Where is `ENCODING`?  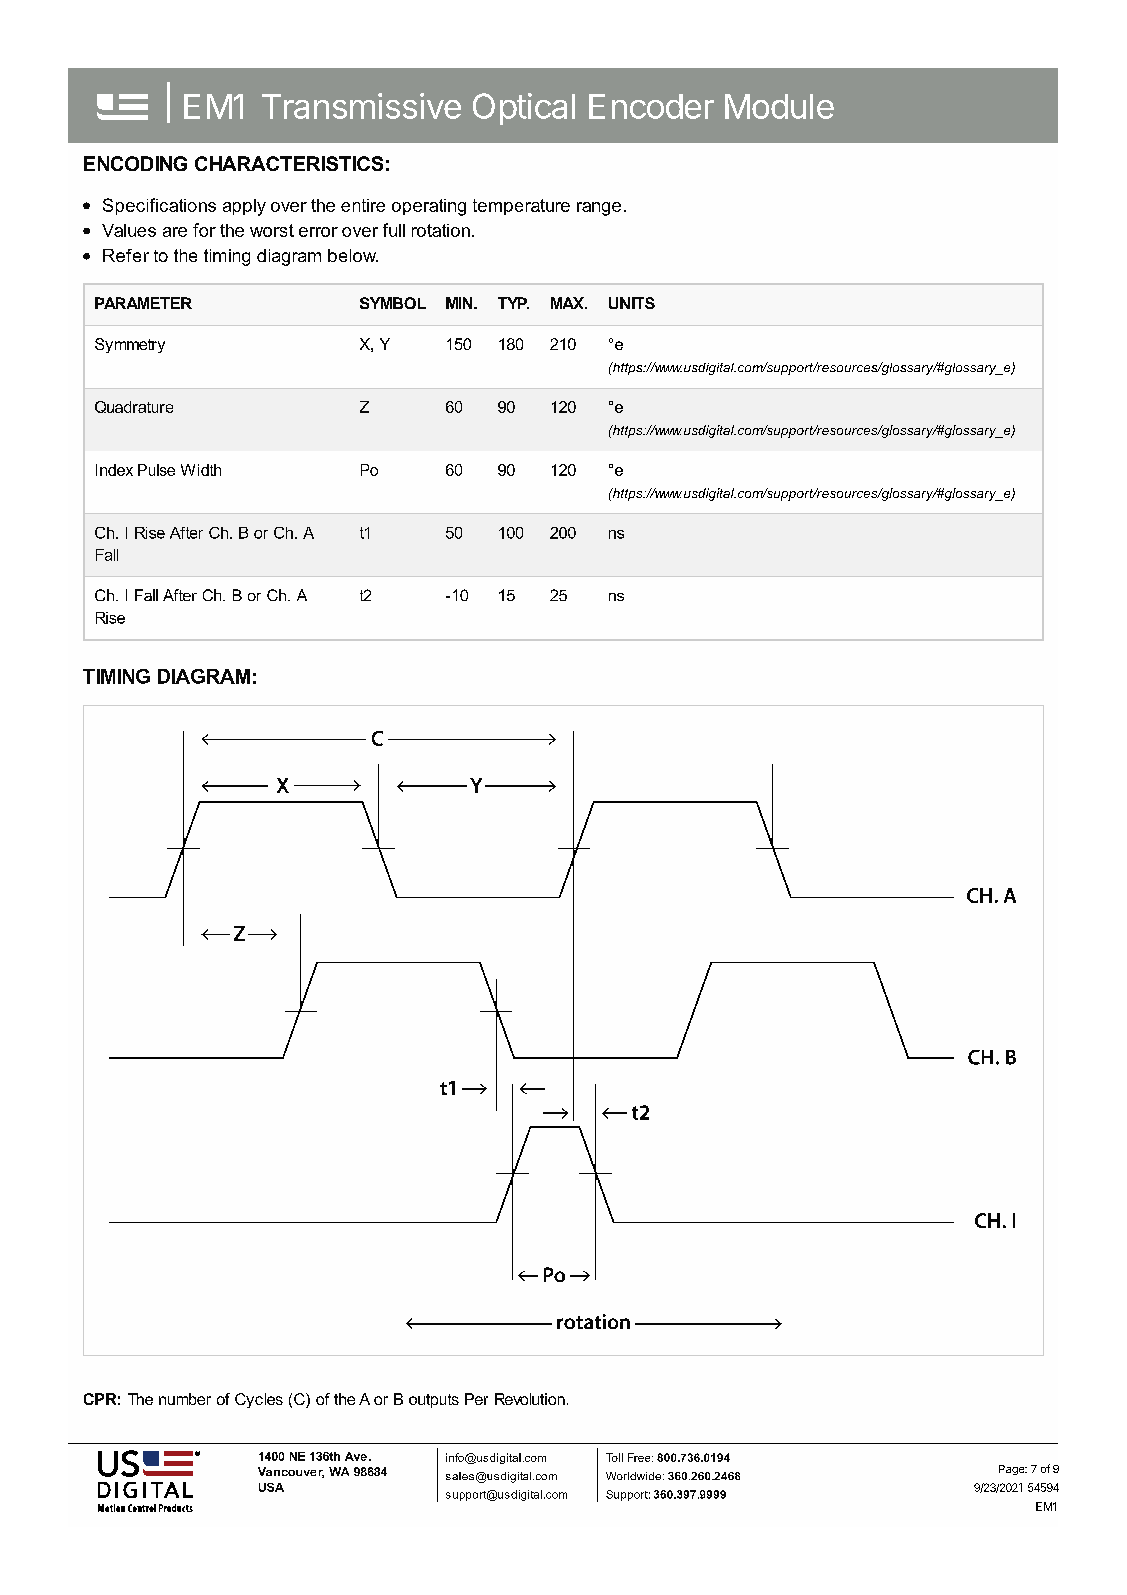
ENCODING is located at coordinates (135, 163).
